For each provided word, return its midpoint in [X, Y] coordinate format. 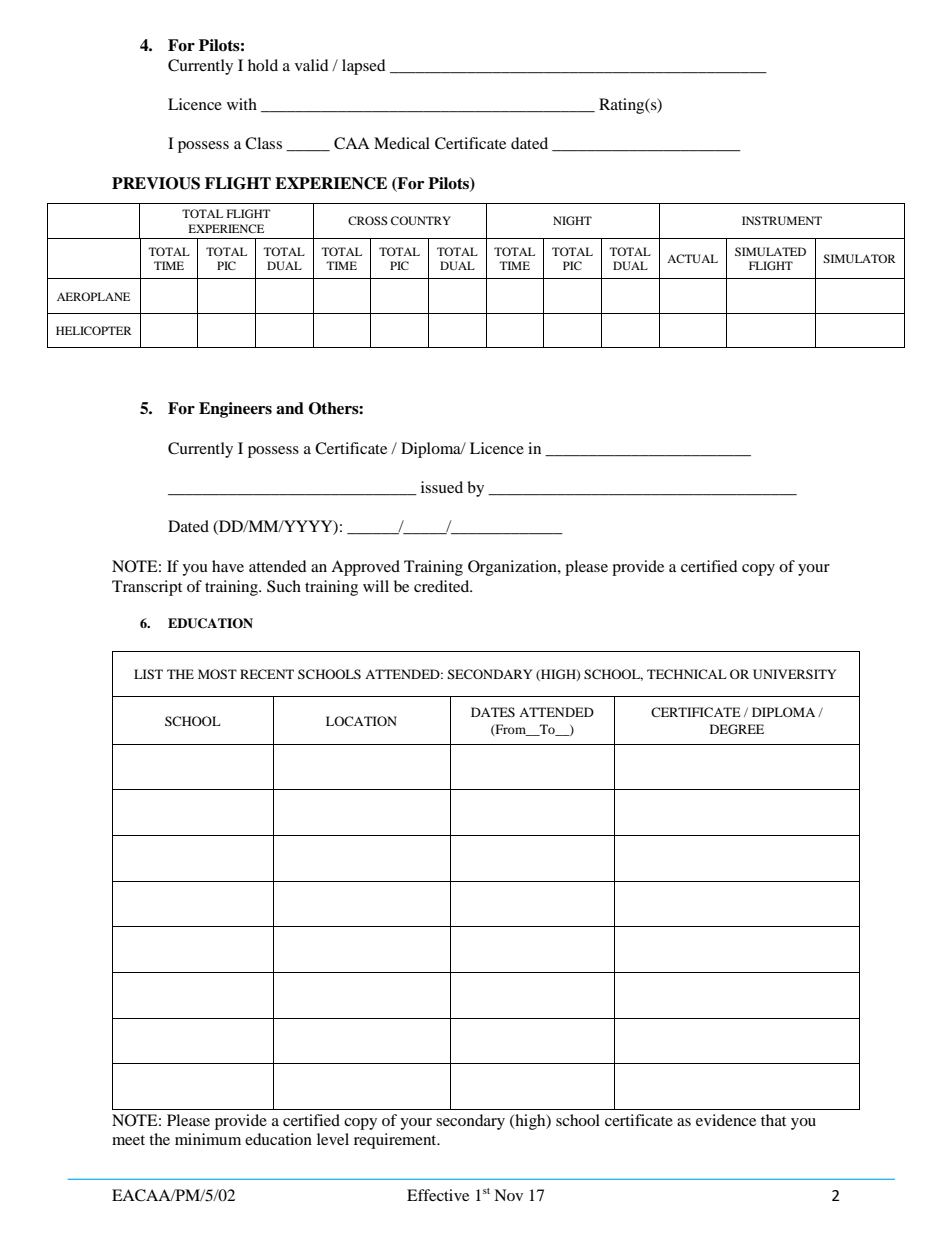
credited [443, 586]
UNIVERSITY [794, 674]
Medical [402, 143]
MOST [217, 674]
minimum [208, 1139]
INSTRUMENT [782, 220]
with [242, 104]
